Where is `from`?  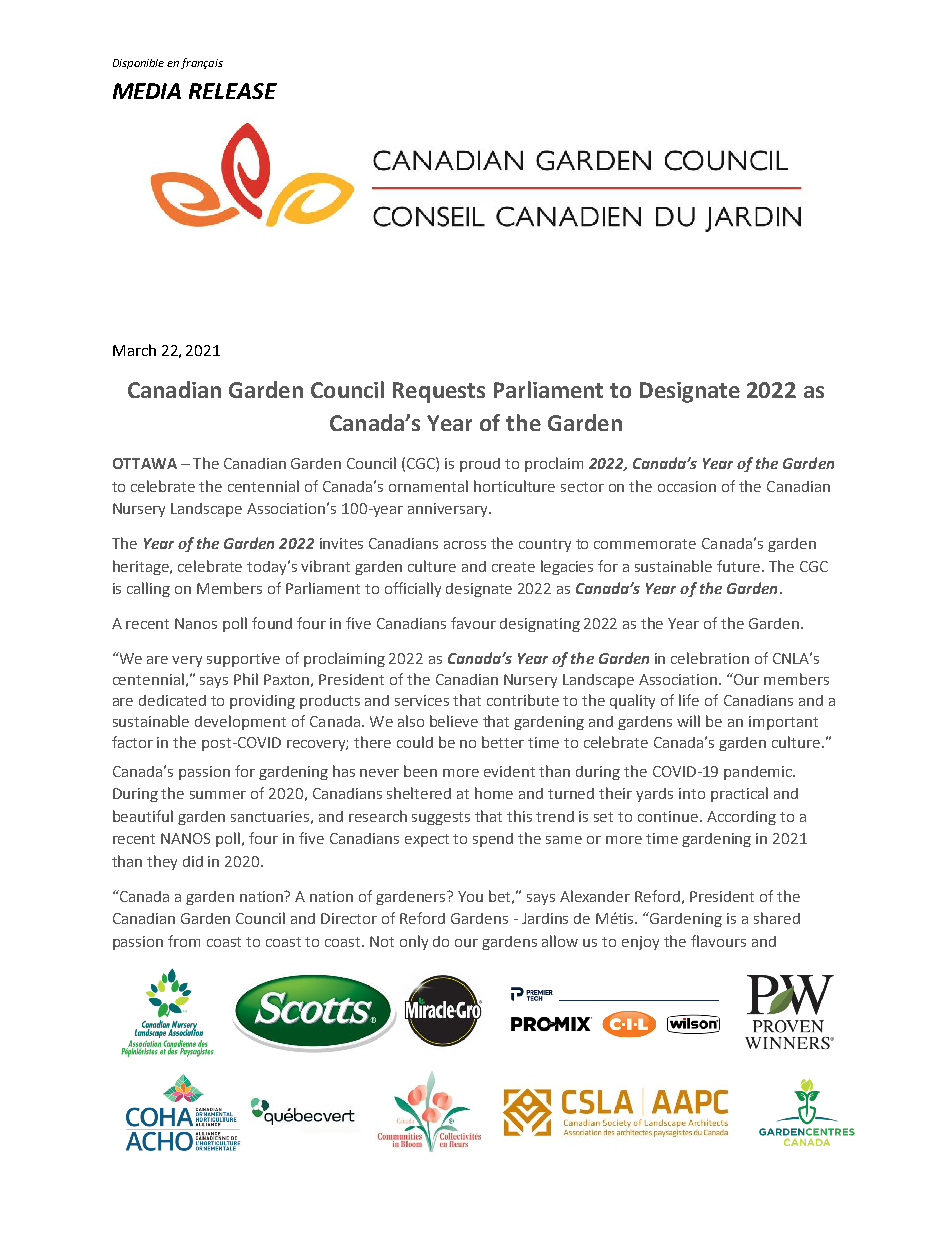 from is located at coordinates (184, 941).
